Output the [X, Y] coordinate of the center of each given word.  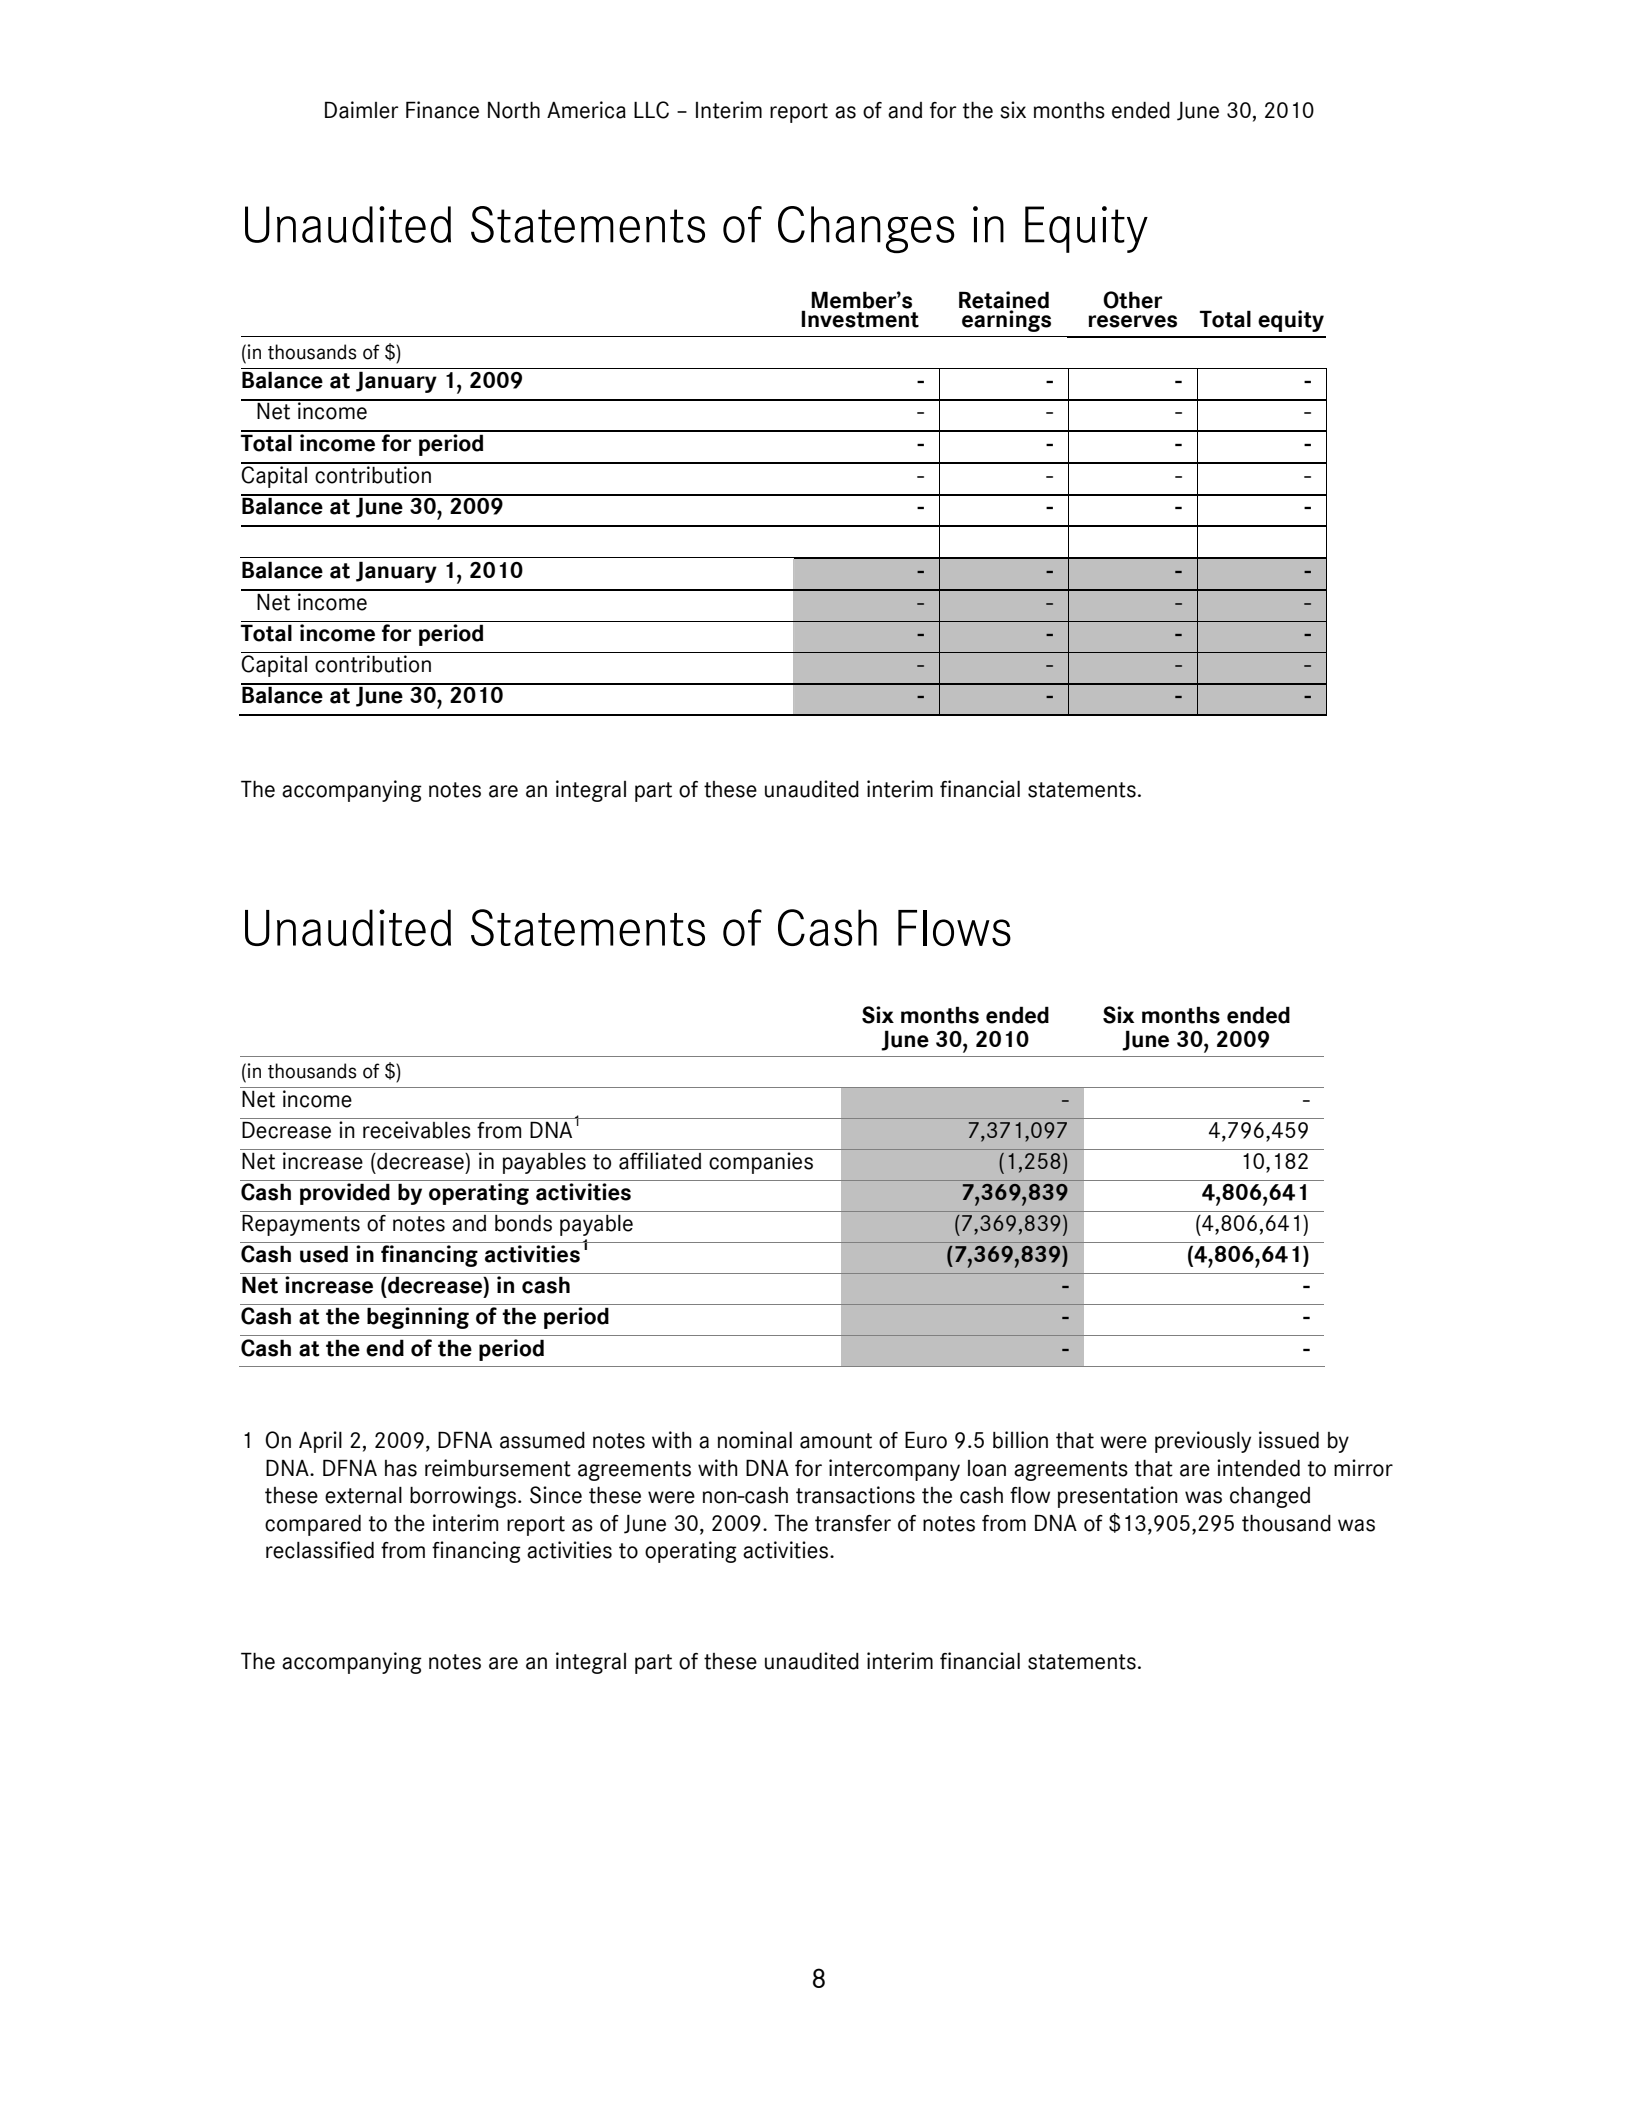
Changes [866, 229]
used [324, 1254]
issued [1289, 1440]
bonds [523, 1223]
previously [1203, 1442]
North [514, 110]
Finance [442, 110]
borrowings [463, 1497]
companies [761, 1163]
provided [345, 1194]
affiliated [660, 1161]
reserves [1132, 321]
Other [1132, 300]
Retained [1004, 301]
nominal [755, 1440]
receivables [417, 1130]
